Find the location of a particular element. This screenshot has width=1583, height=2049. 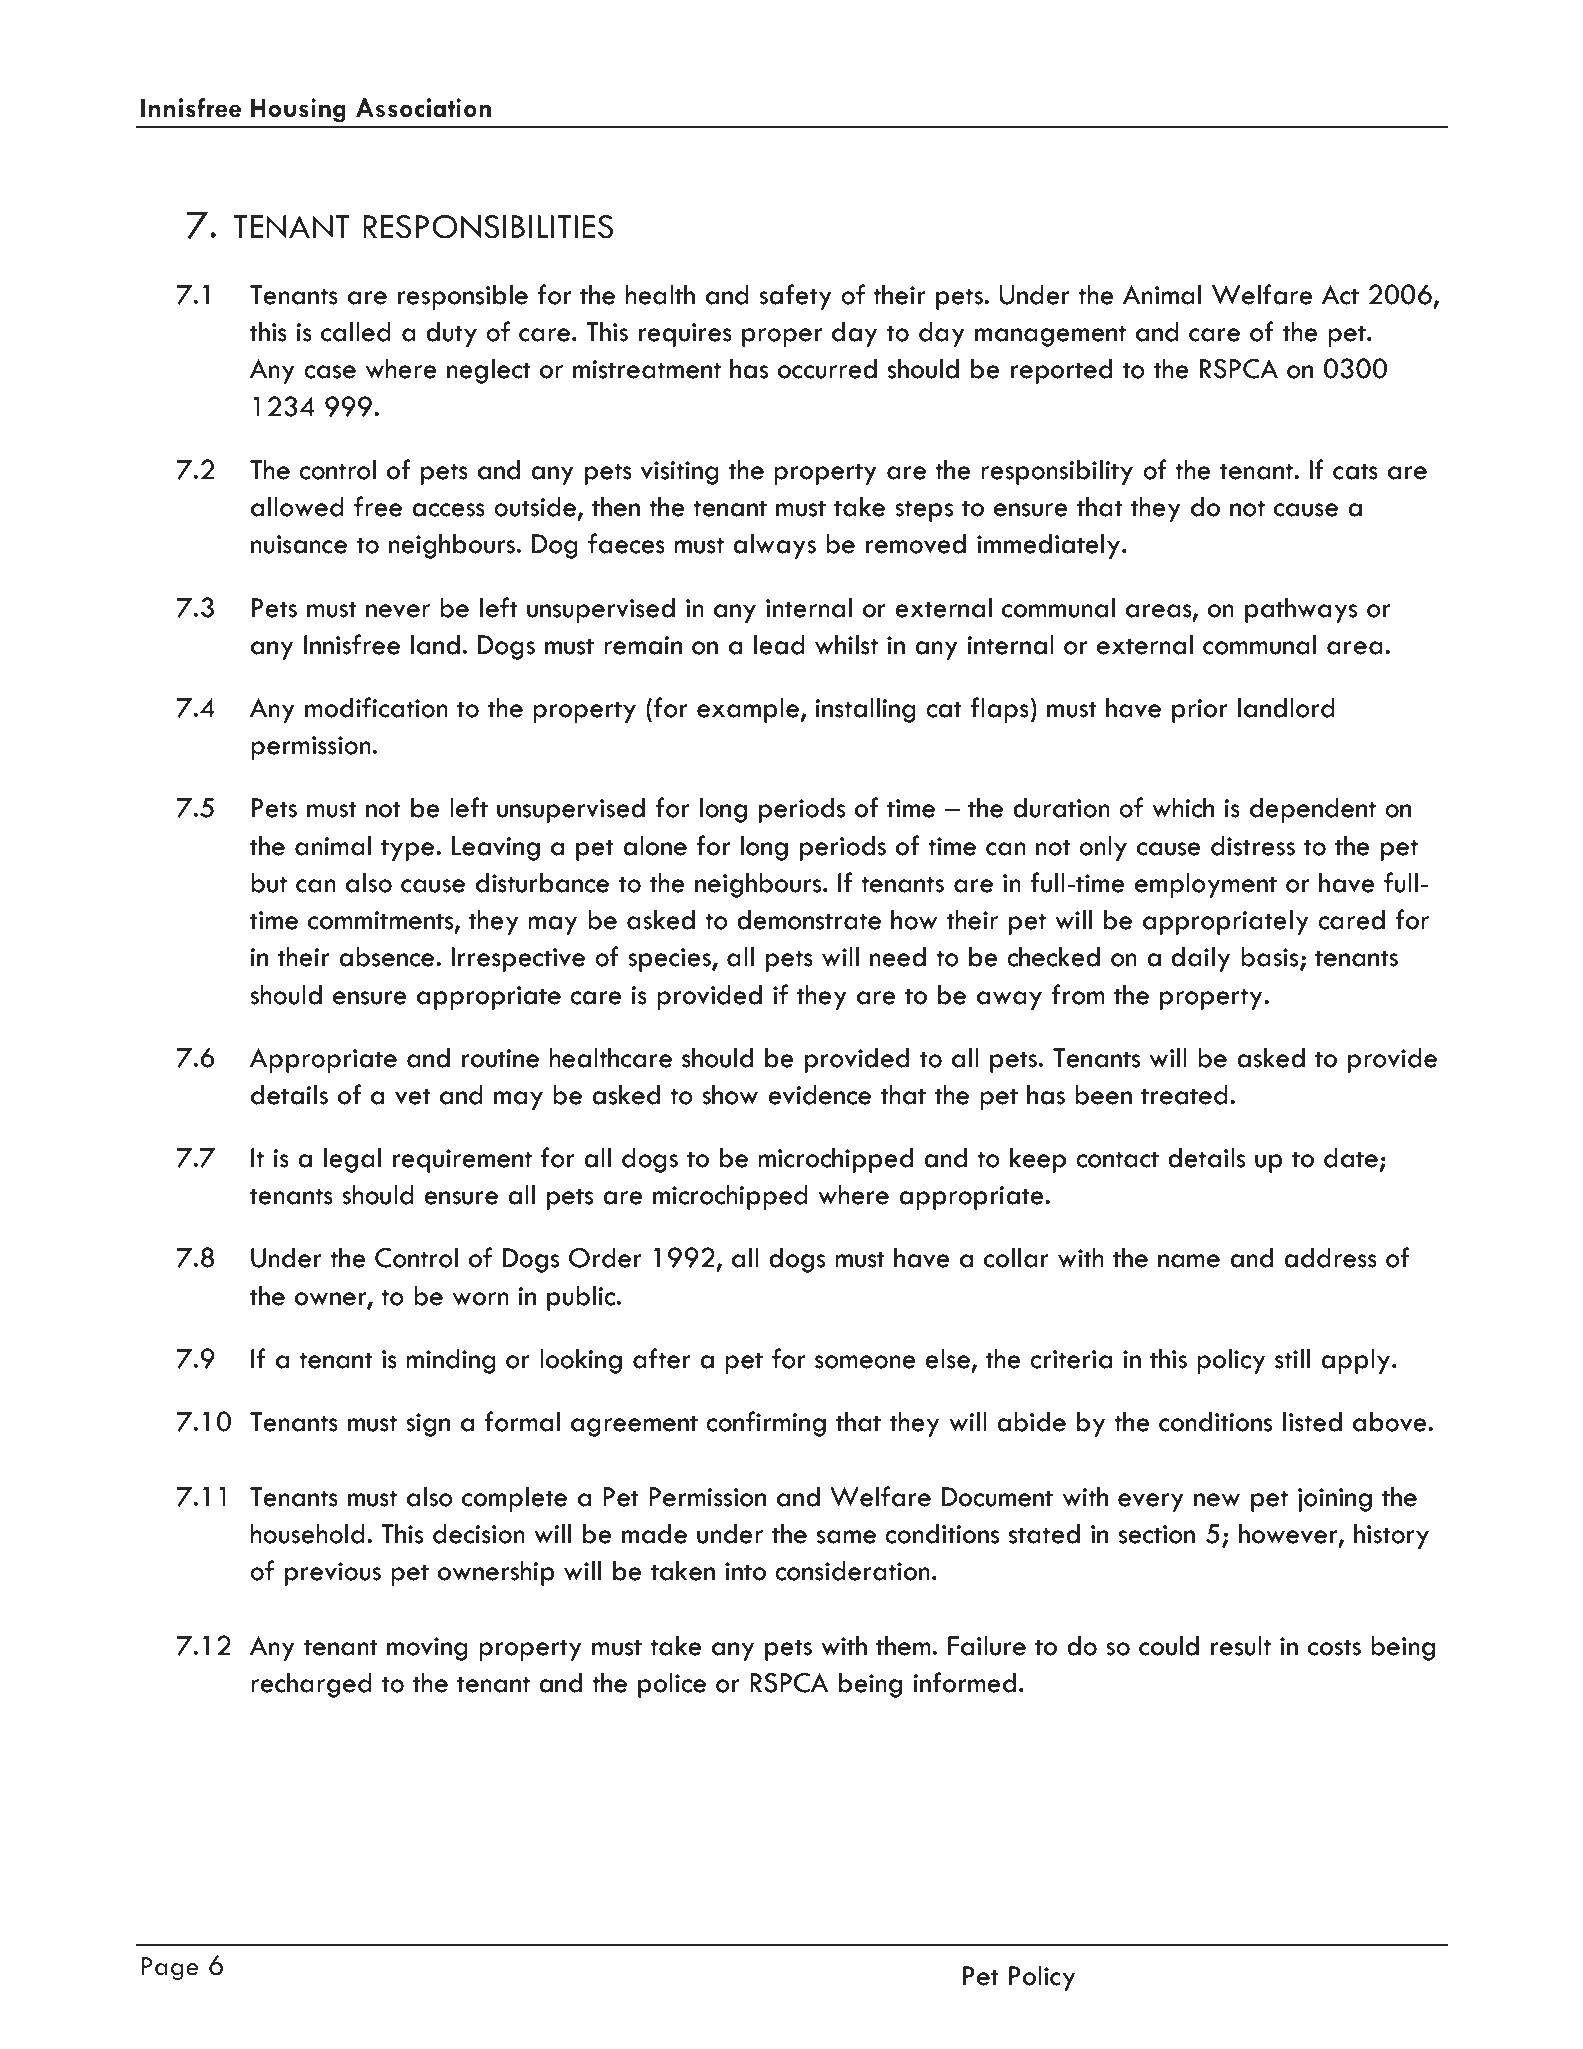

nuisance is located at coordinates (298, 544).
